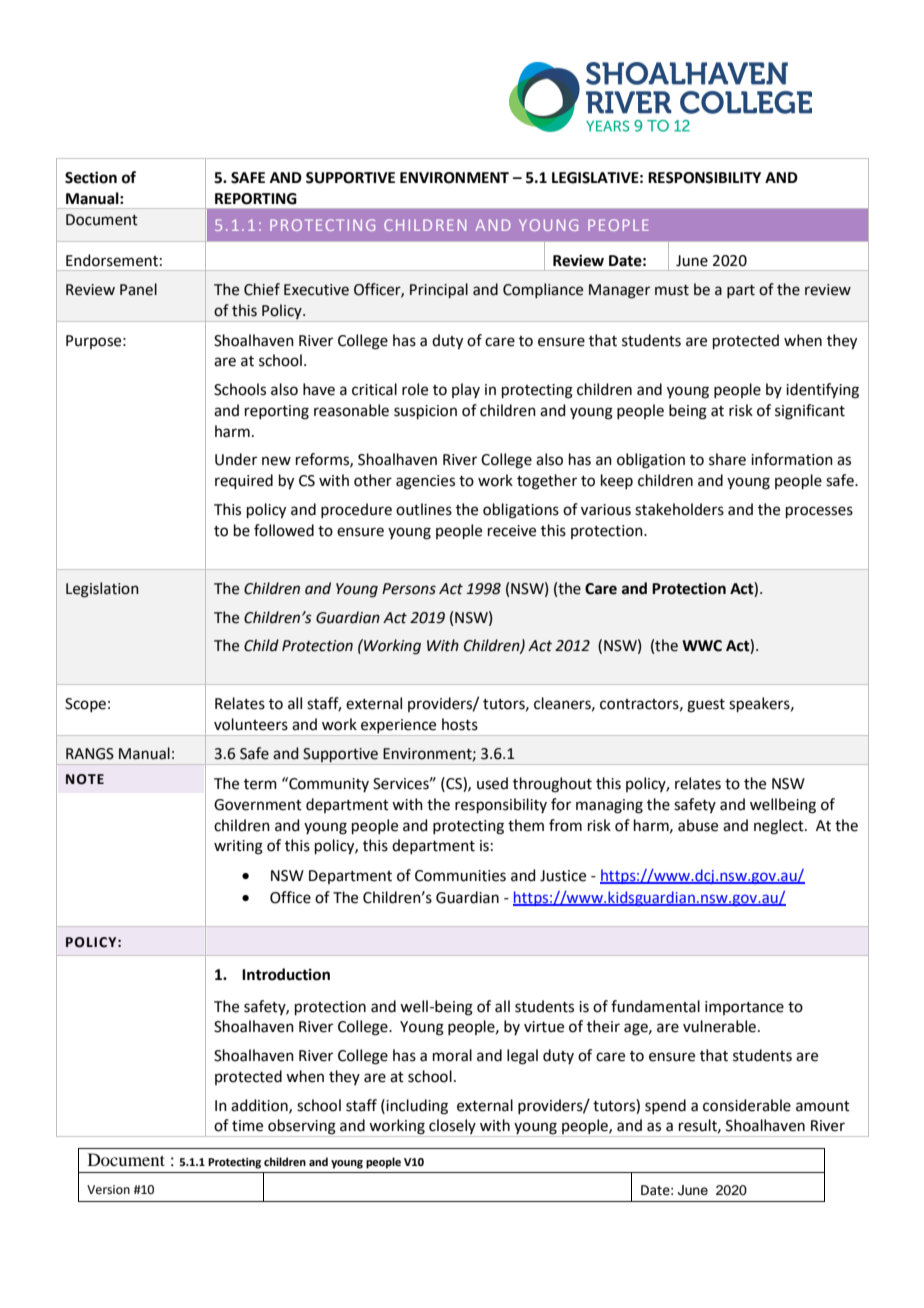  What do you see at coordinates (706, 706) in the screenshot?
I see `guest` at bounding box center [706, 706].
